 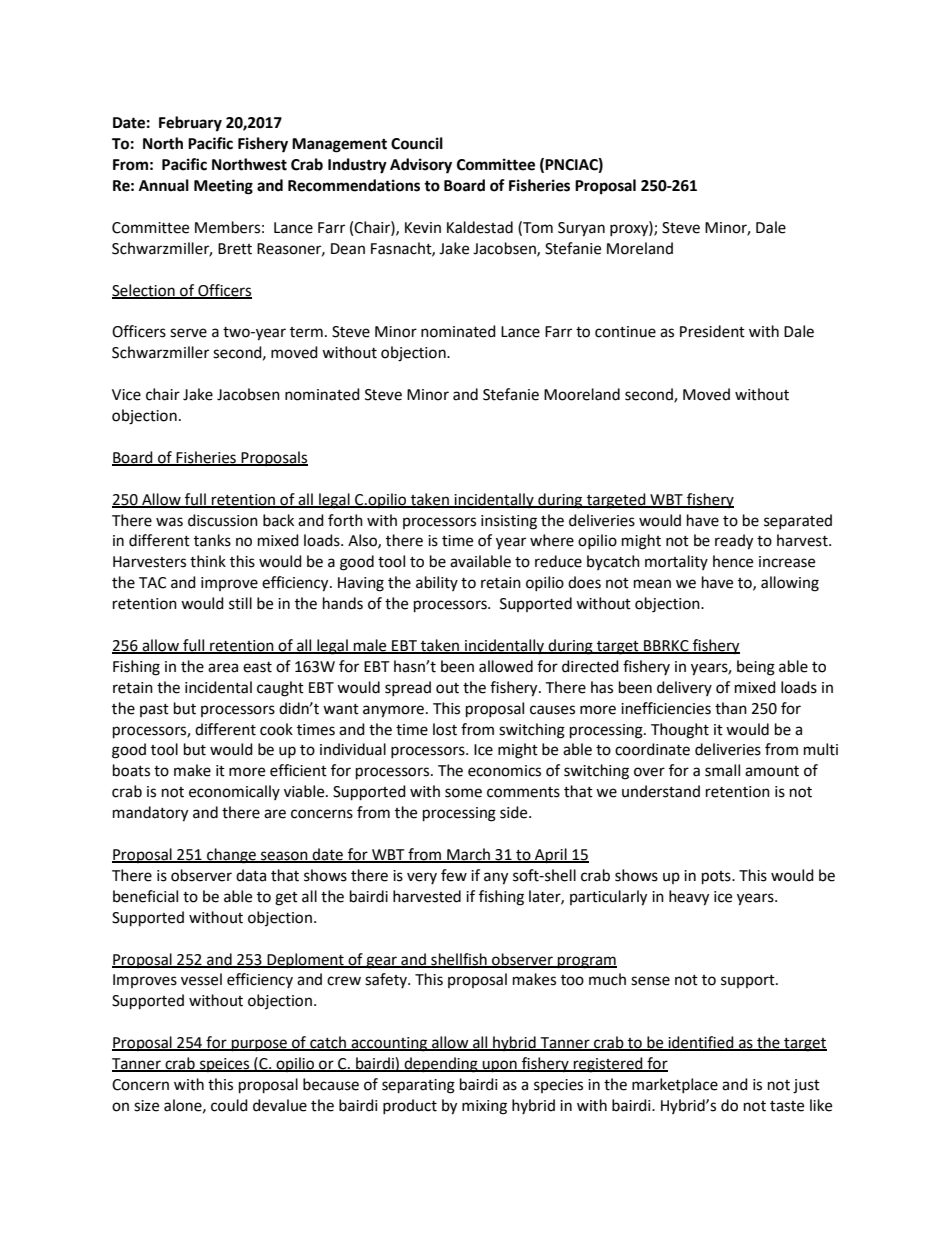 What do you see at coordinates (229, 1105) in the screenshot?
I see `could` at bounding box center [229, 1105].
